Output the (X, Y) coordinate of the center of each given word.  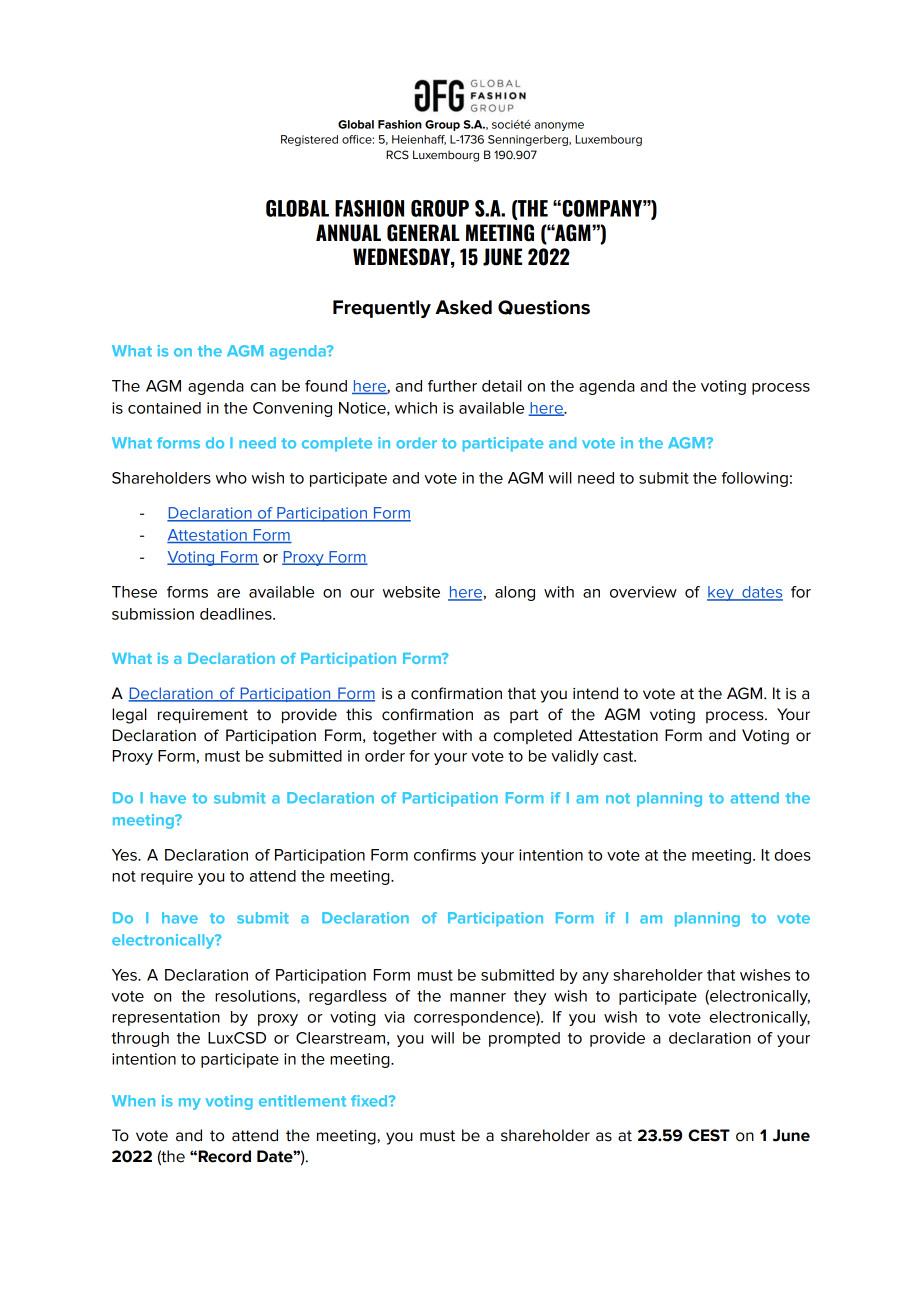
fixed (370, 1101)
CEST (709, 1135)
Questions (544, 307)
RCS (397, 155)
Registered (309, 140)
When (133, 1101)
